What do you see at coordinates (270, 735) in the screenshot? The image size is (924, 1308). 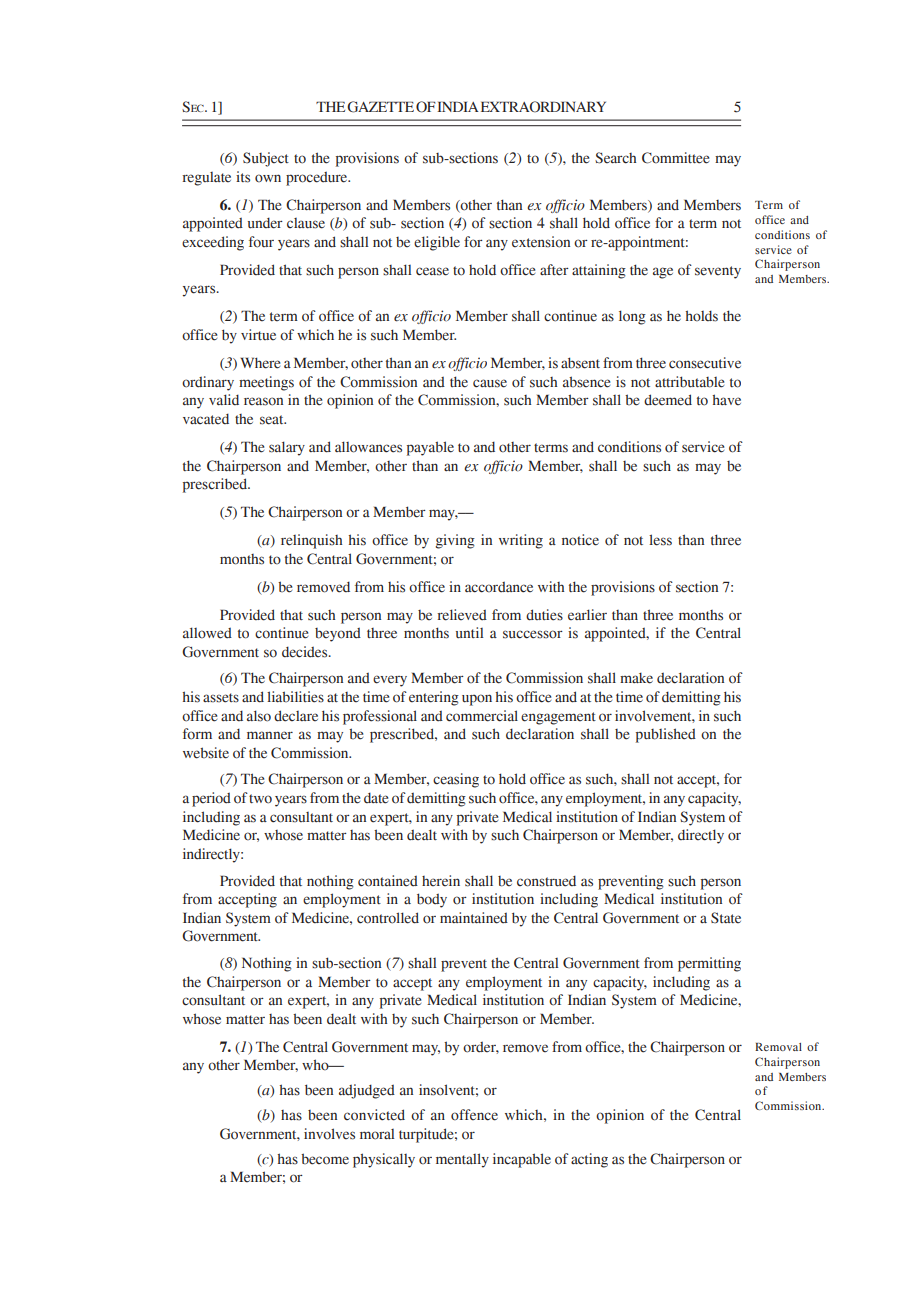 I see `manner` at bounding box center [270, 735].
